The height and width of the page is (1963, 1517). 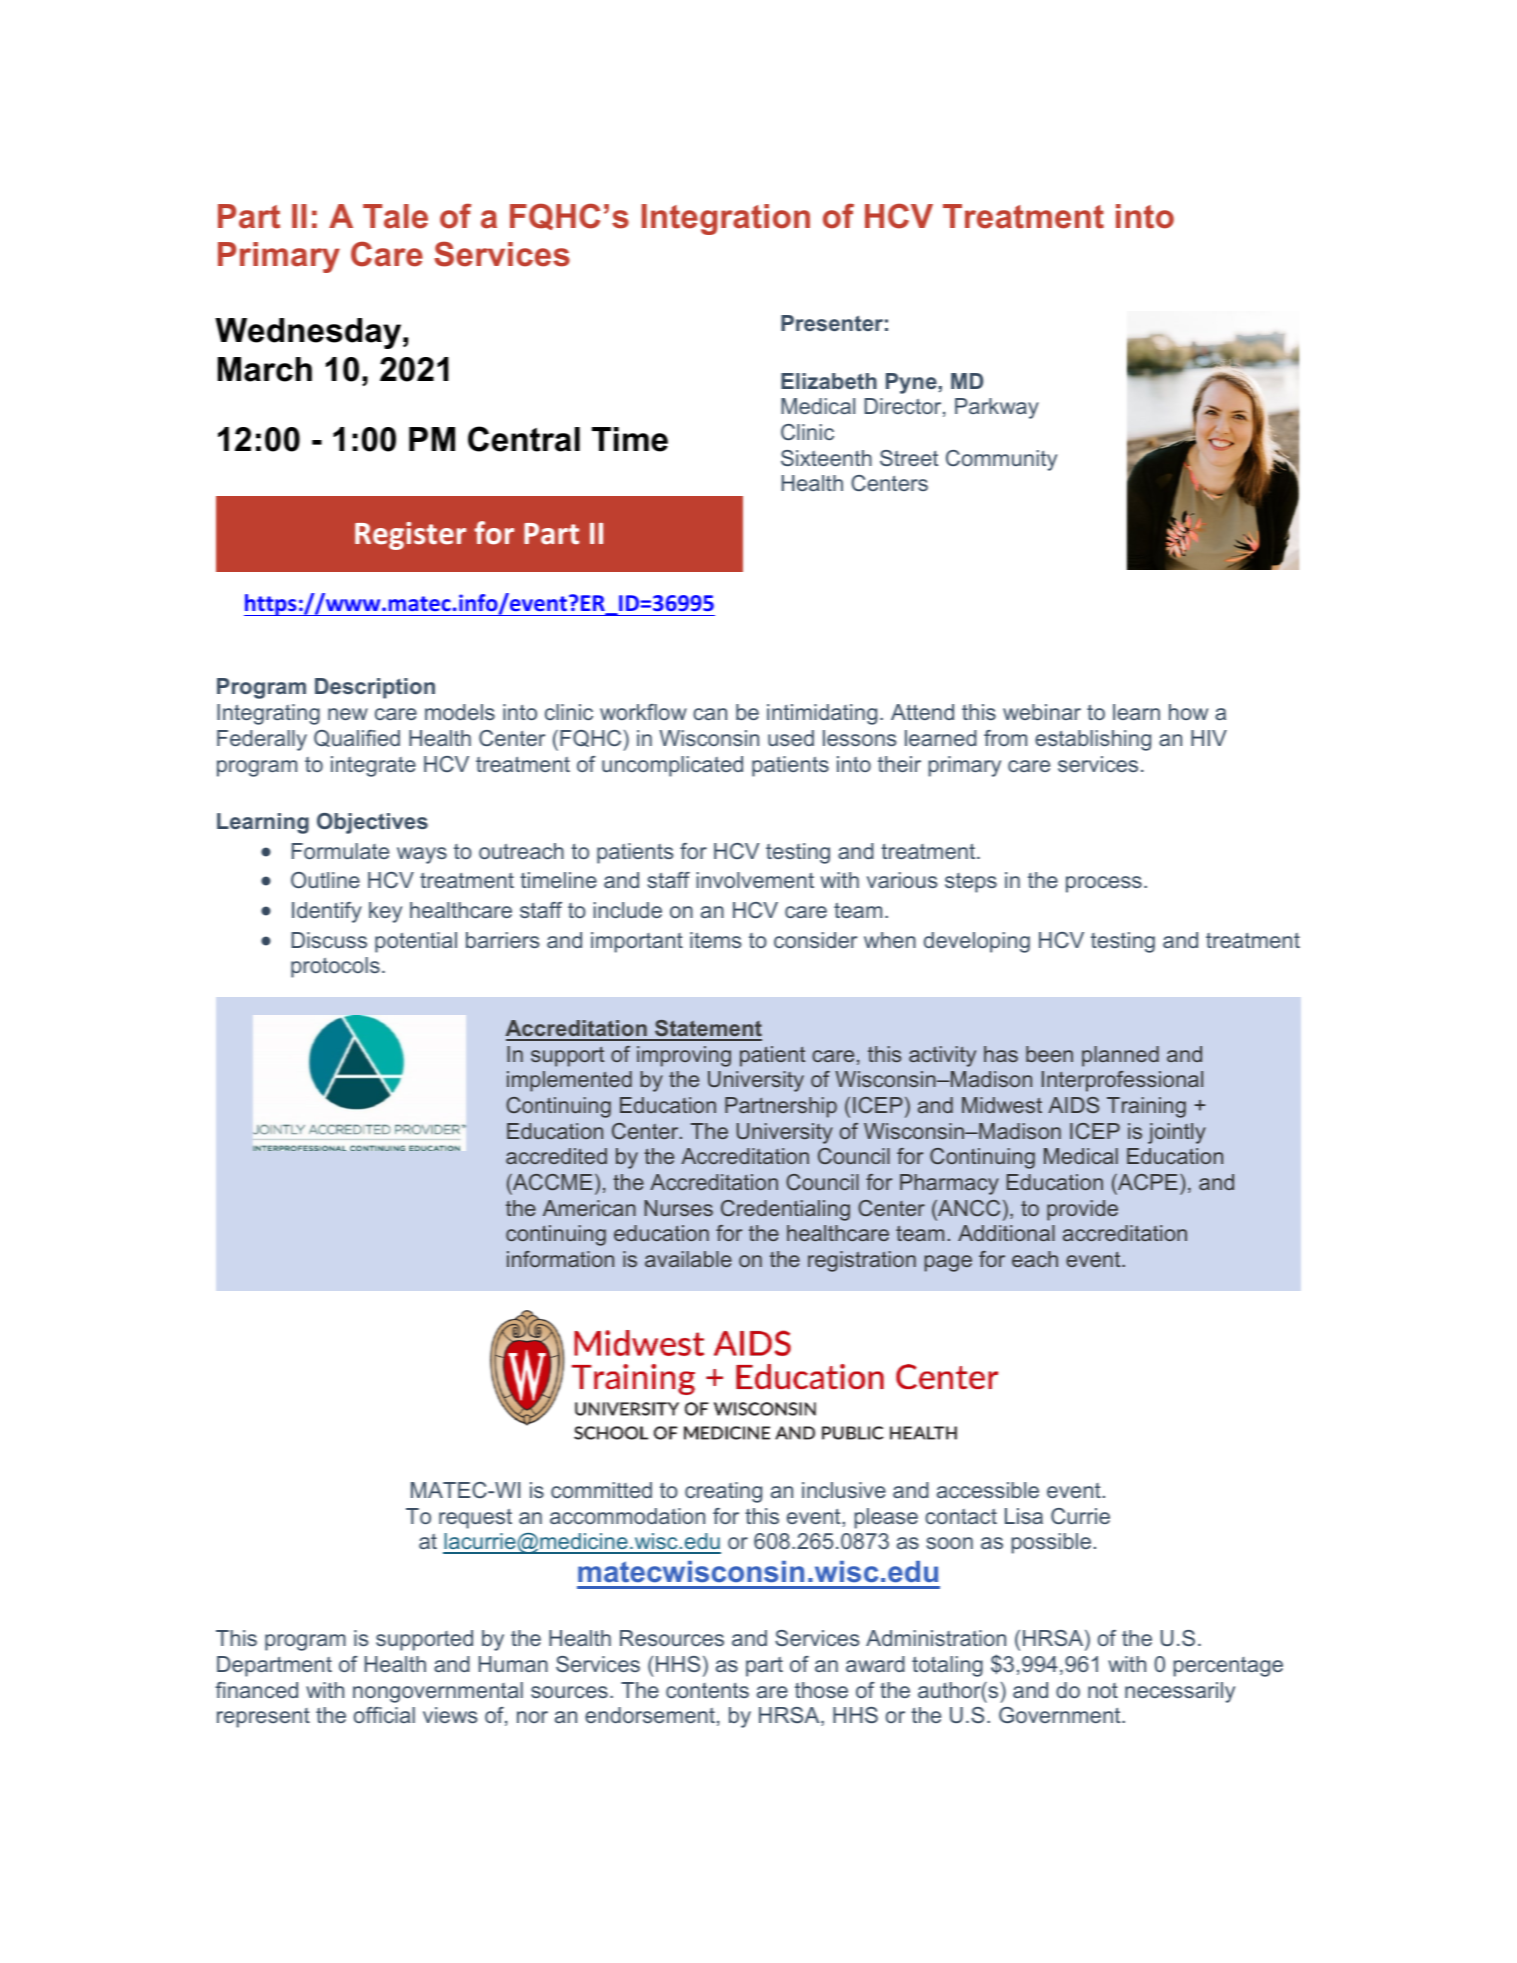 I want to click on Parkway, so click(x=997, y=408).
